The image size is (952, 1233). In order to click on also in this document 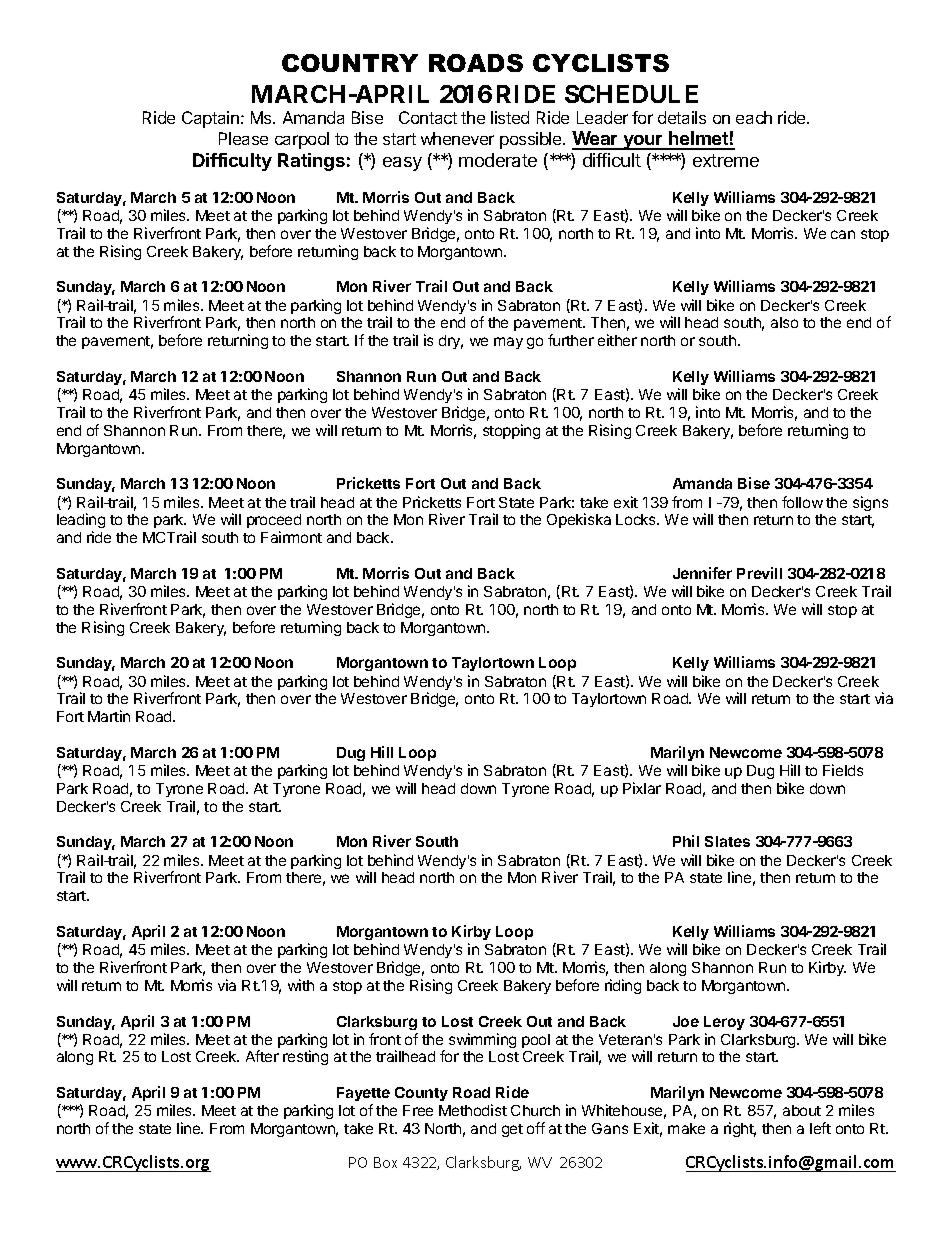, I will do `click(784, 322)`.
